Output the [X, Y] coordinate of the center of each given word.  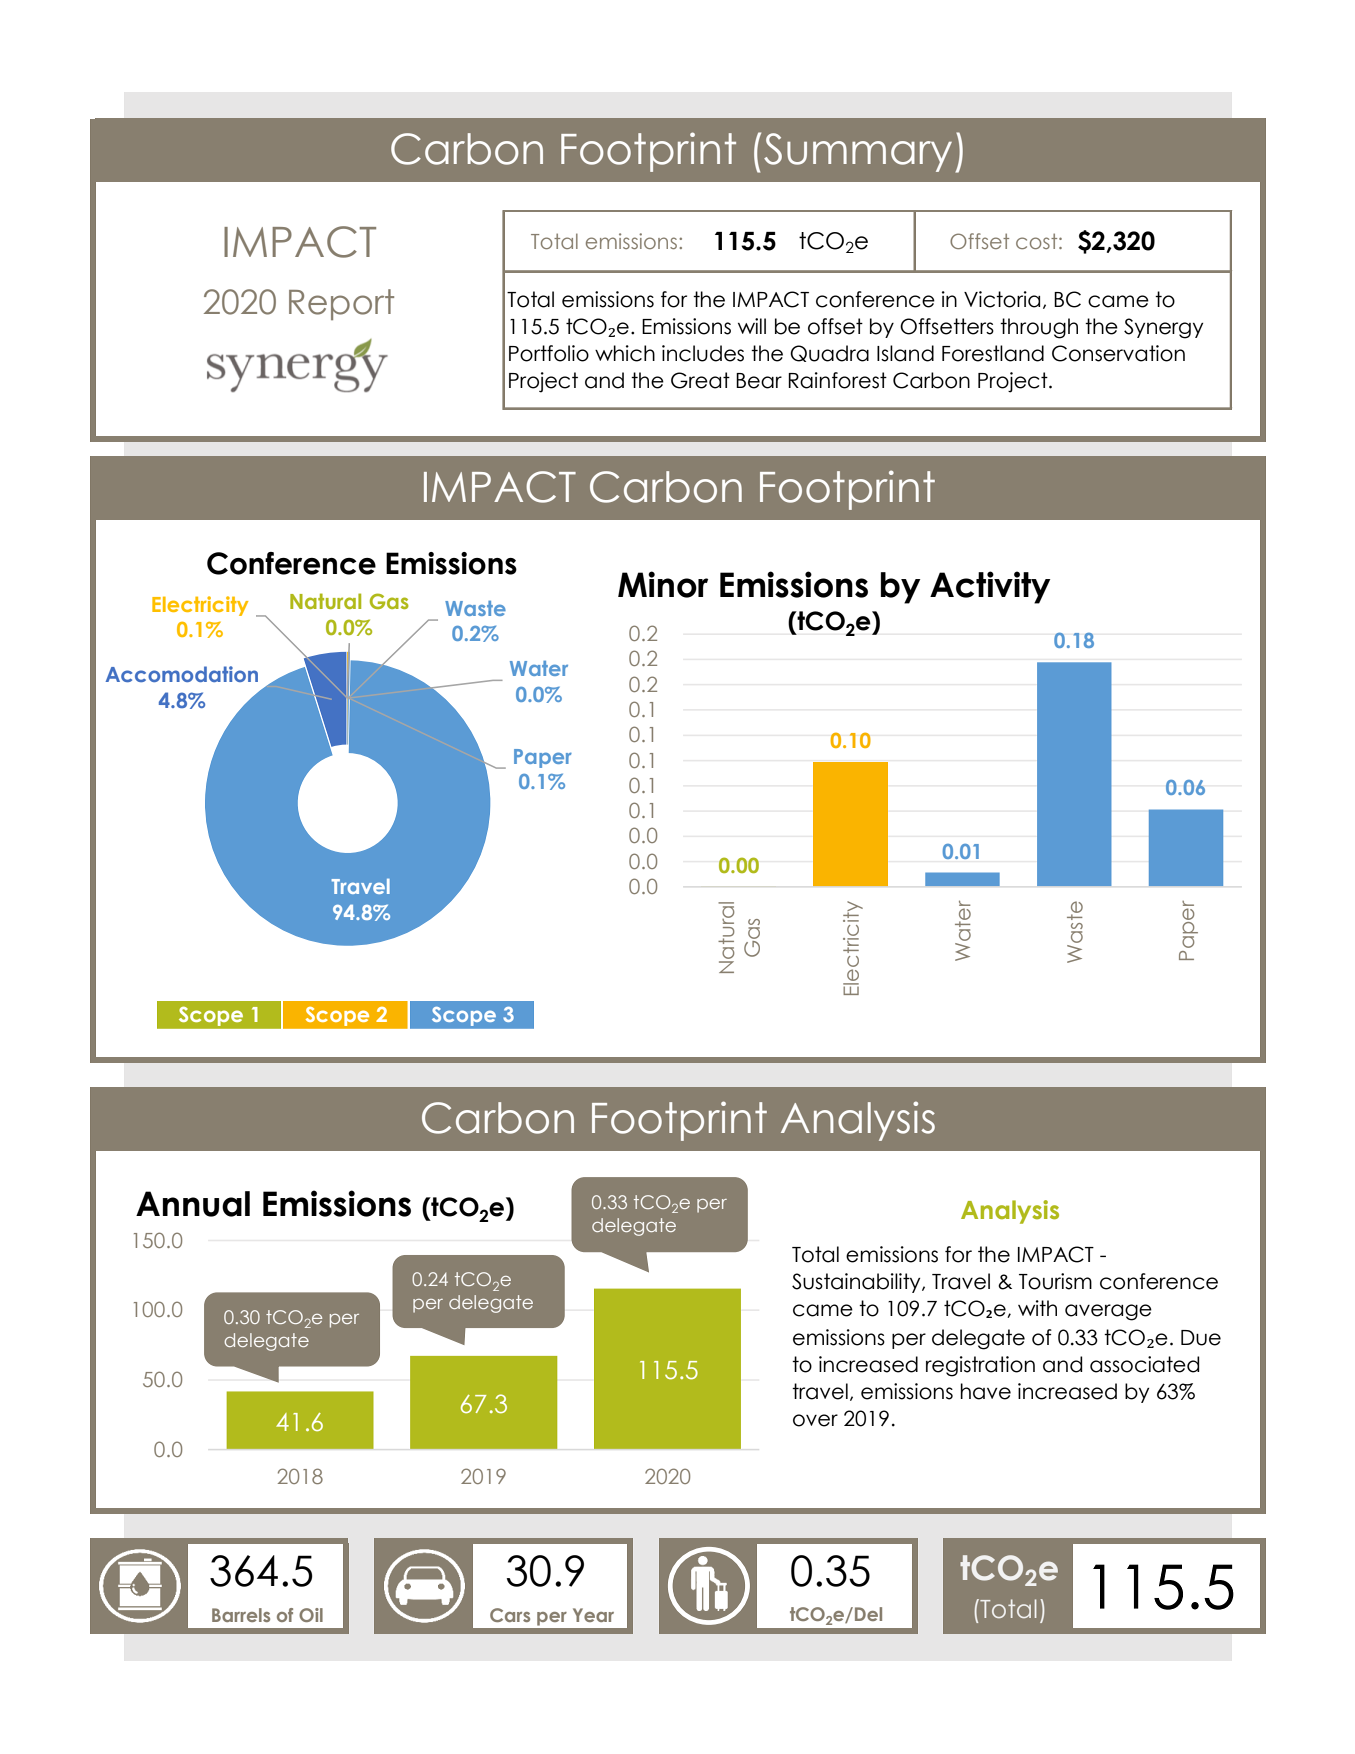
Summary [858, 152]
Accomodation [182, 674]
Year [593, 1615]
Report [341, 304]
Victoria [1002, 299]
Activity [990, 587]
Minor [663, 584]
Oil [311, 1615]
